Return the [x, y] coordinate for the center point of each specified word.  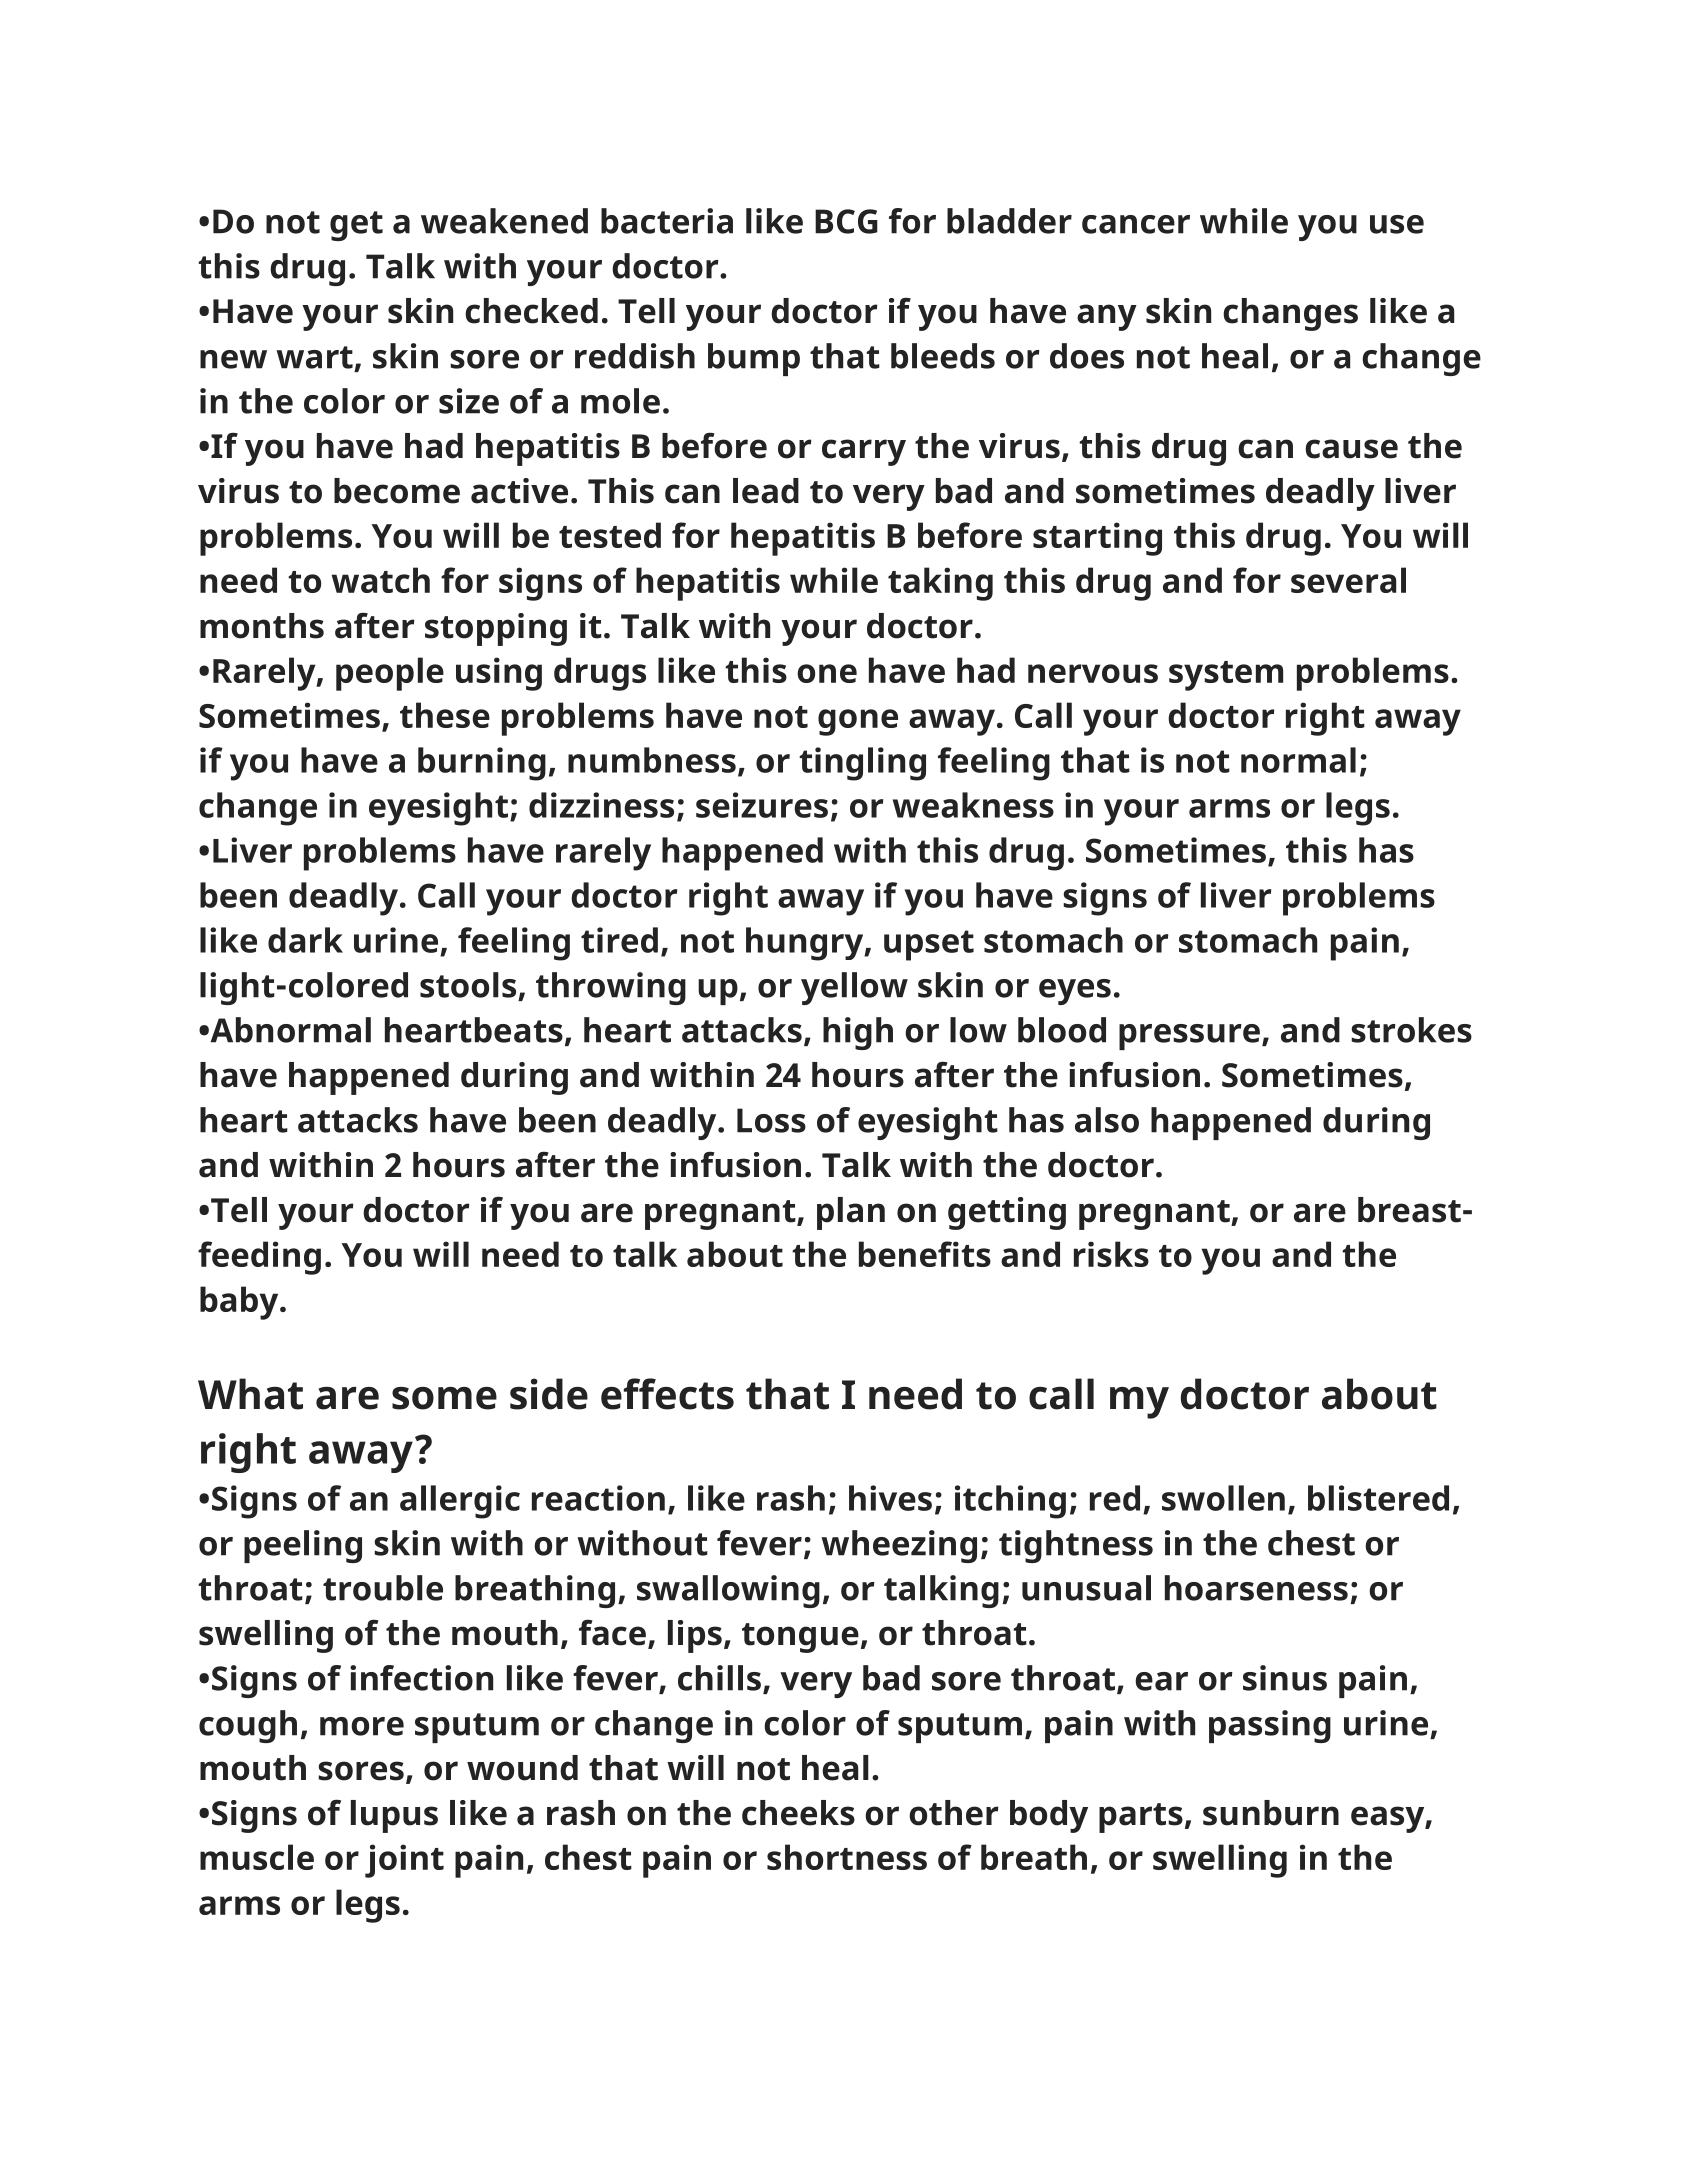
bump [754, 359]
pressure [1189, 1037]
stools [468, 985]
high [858, 1033]
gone [858, 722]
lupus [394, 1816]
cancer [1136, 224]
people [390, 674]
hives [890, 1498]
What [250, 1394]
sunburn [1271, 1813]
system [1226, 676]
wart [314, 357]
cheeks [798, 1813]
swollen [1223, 1498]
